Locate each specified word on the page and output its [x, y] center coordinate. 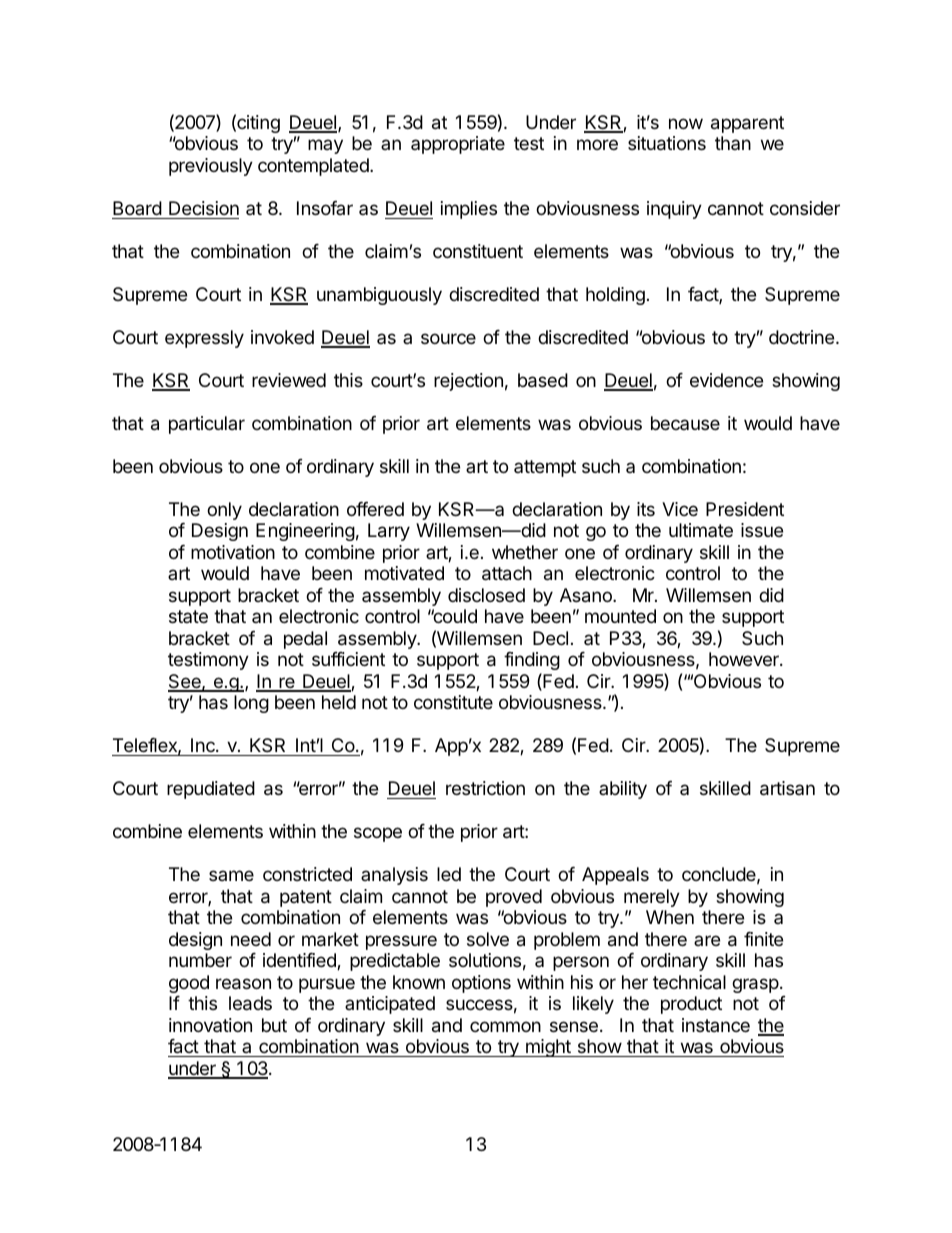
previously [211, 167]
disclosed [486, 595]
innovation [210, 1025]
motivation [233, 552]
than [733, 143]
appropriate [458, 145]
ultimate [701, 530]
